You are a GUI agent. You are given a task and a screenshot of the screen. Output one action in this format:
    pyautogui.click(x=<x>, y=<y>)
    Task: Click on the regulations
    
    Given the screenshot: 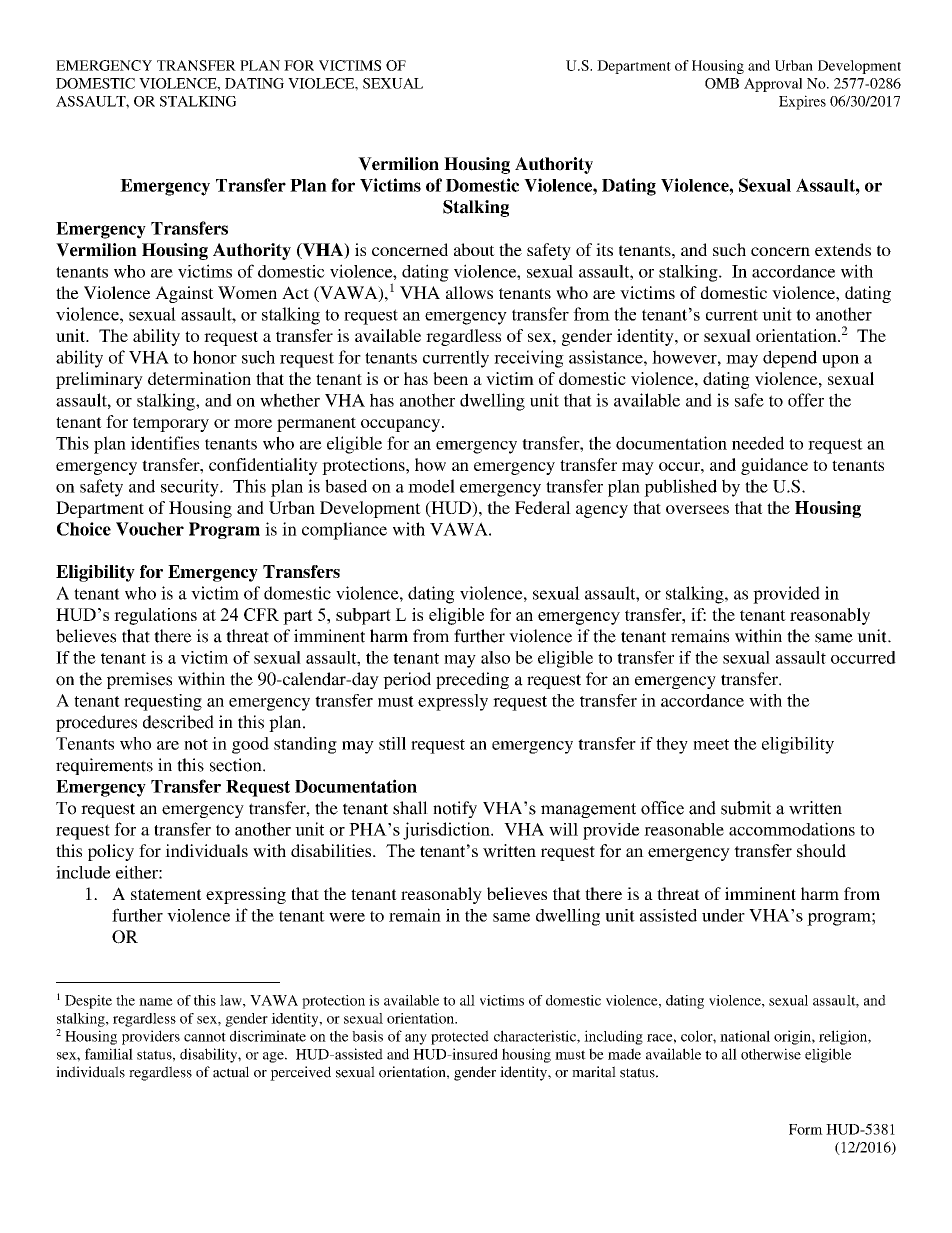 What is the action you would take?
    pyautogui.click(x=155, y=616)
